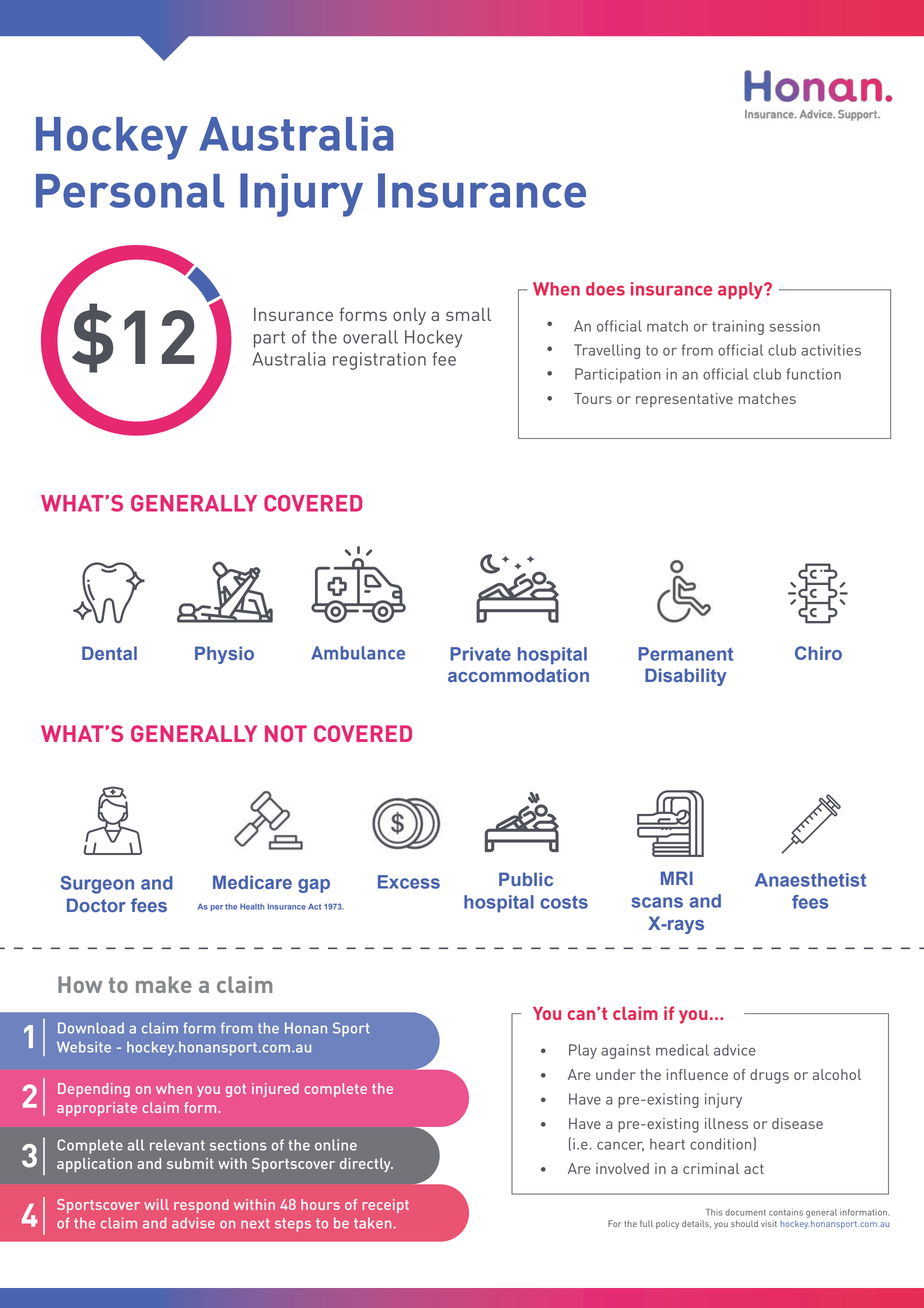 The image size is (924, 1308). Describe the element at coordinates (685, 654) in the screenshot. I see `Permanent` at that location.
